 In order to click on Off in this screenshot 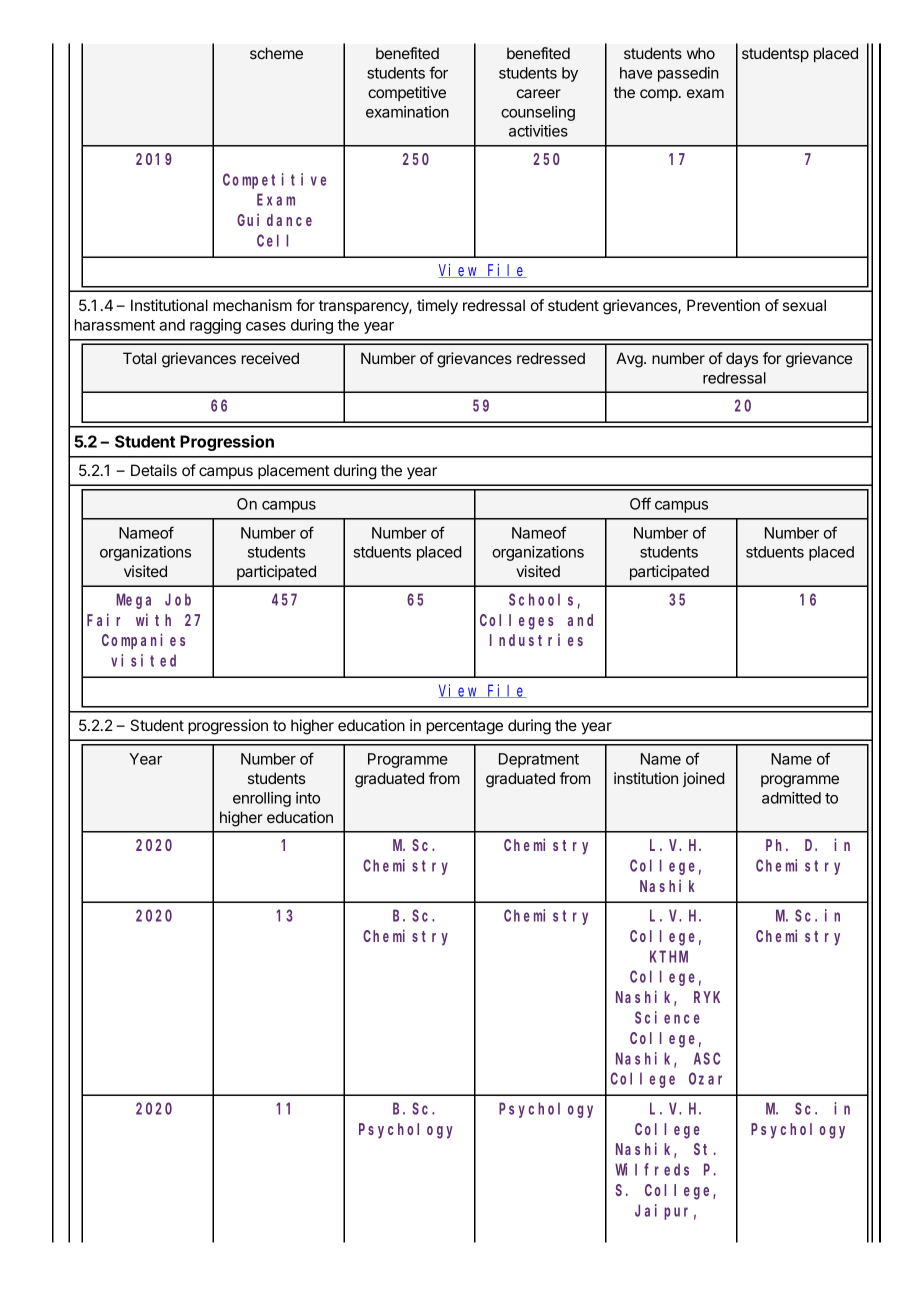, I will do `click(640, 503)`.
